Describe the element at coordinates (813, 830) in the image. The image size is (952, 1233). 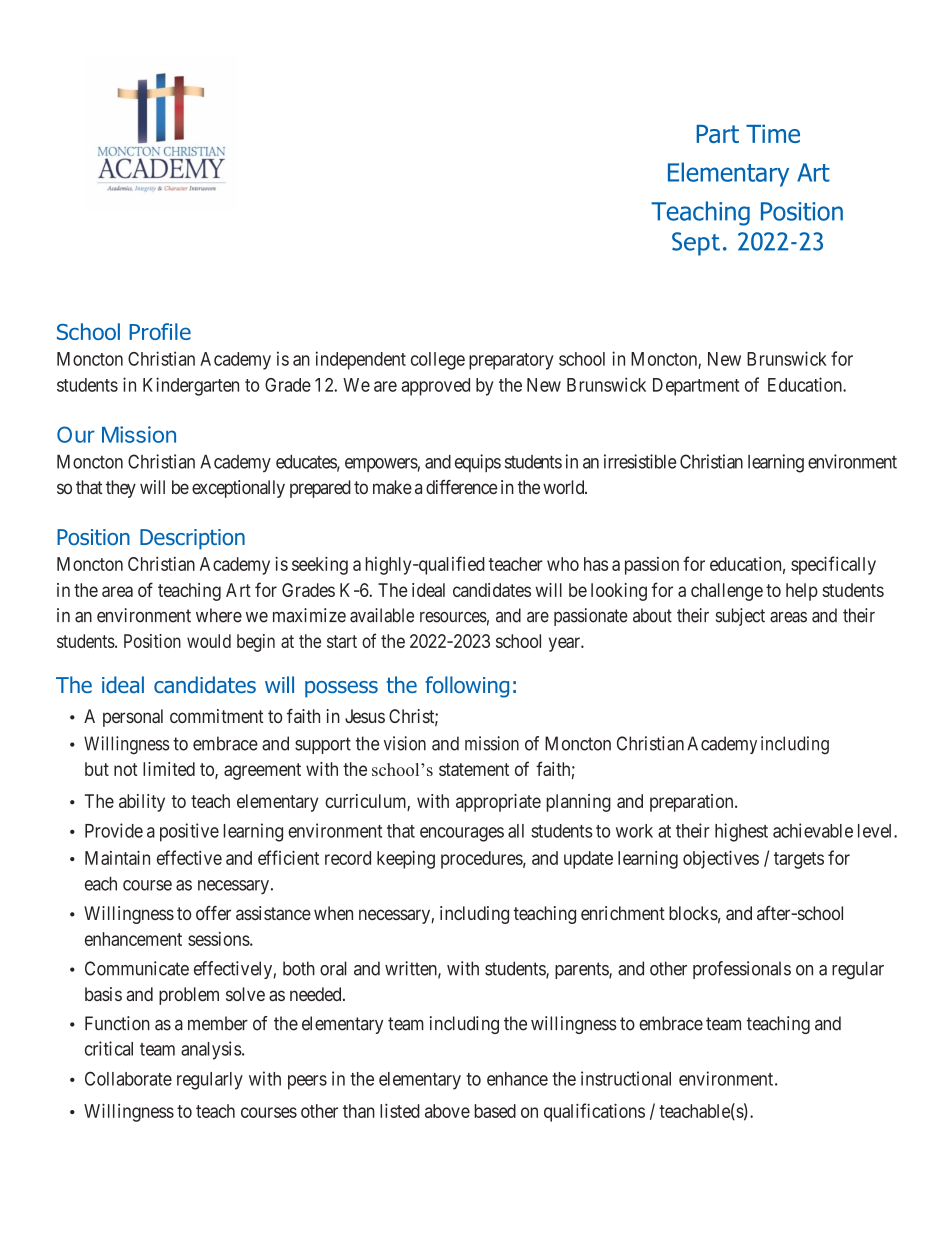
I see `achievable` at that location.
